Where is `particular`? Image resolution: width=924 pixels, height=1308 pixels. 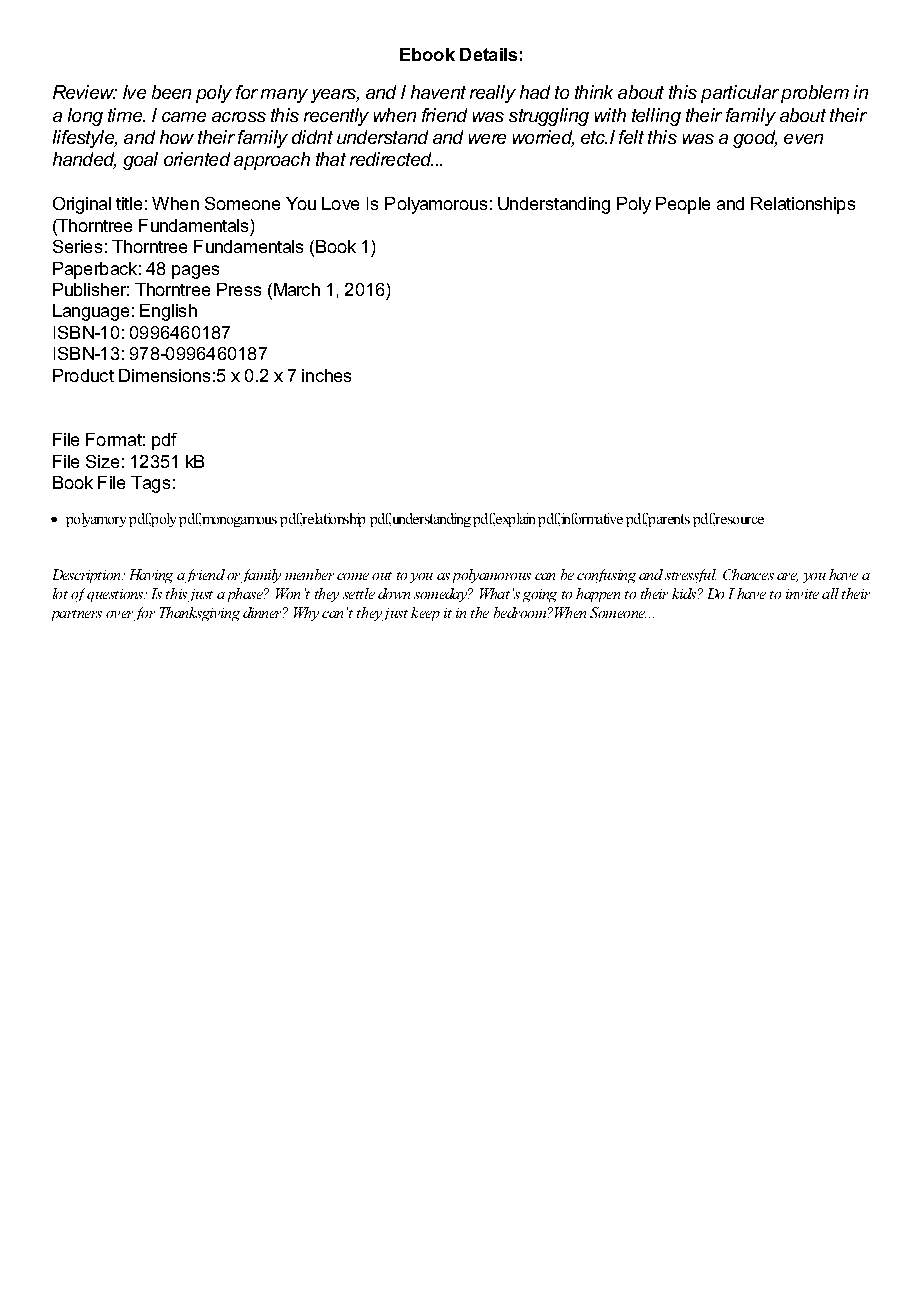 particular is located at coordinates (740, 94).
